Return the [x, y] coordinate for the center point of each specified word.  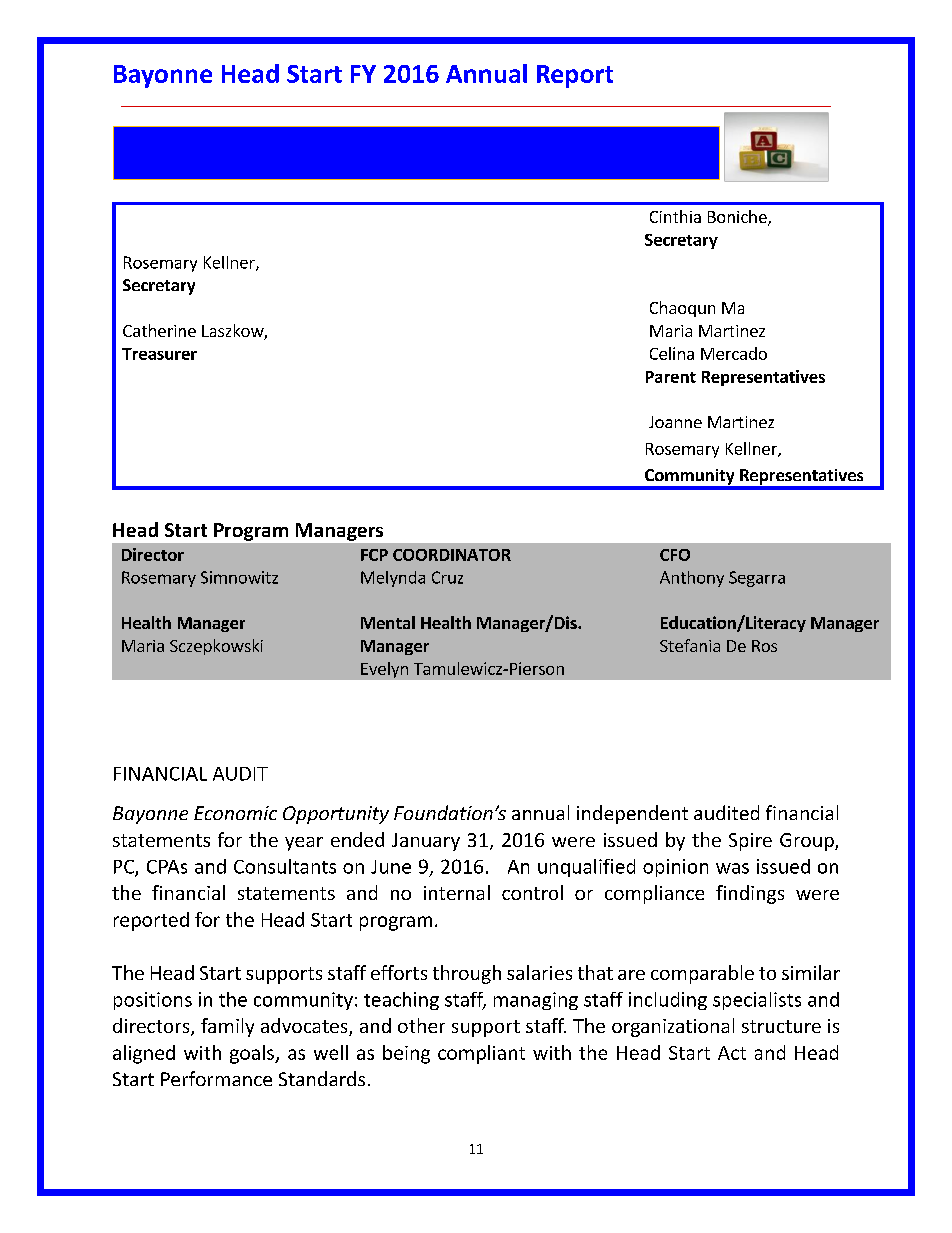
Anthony [692, 579]
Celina [672, 353]
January [426, 842]
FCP [374, 555]
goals [253, 1054]
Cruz [447, 577]
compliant [481, 1054]
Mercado [734, 353]
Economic [235, 813]
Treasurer [159, 354]
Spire [750, 842]
